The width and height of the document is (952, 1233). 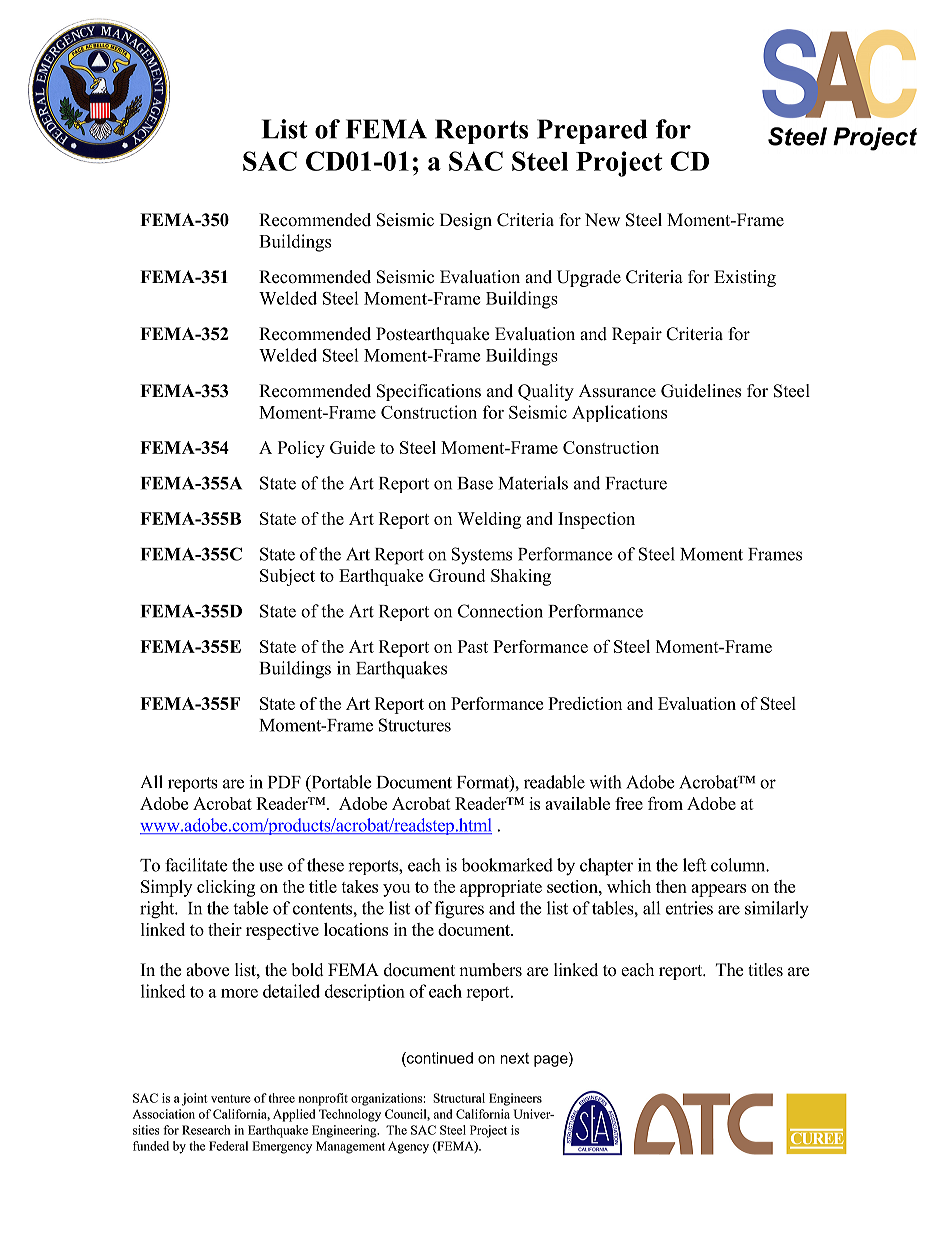 I want to click on Design, so click(x=466, y=221).
